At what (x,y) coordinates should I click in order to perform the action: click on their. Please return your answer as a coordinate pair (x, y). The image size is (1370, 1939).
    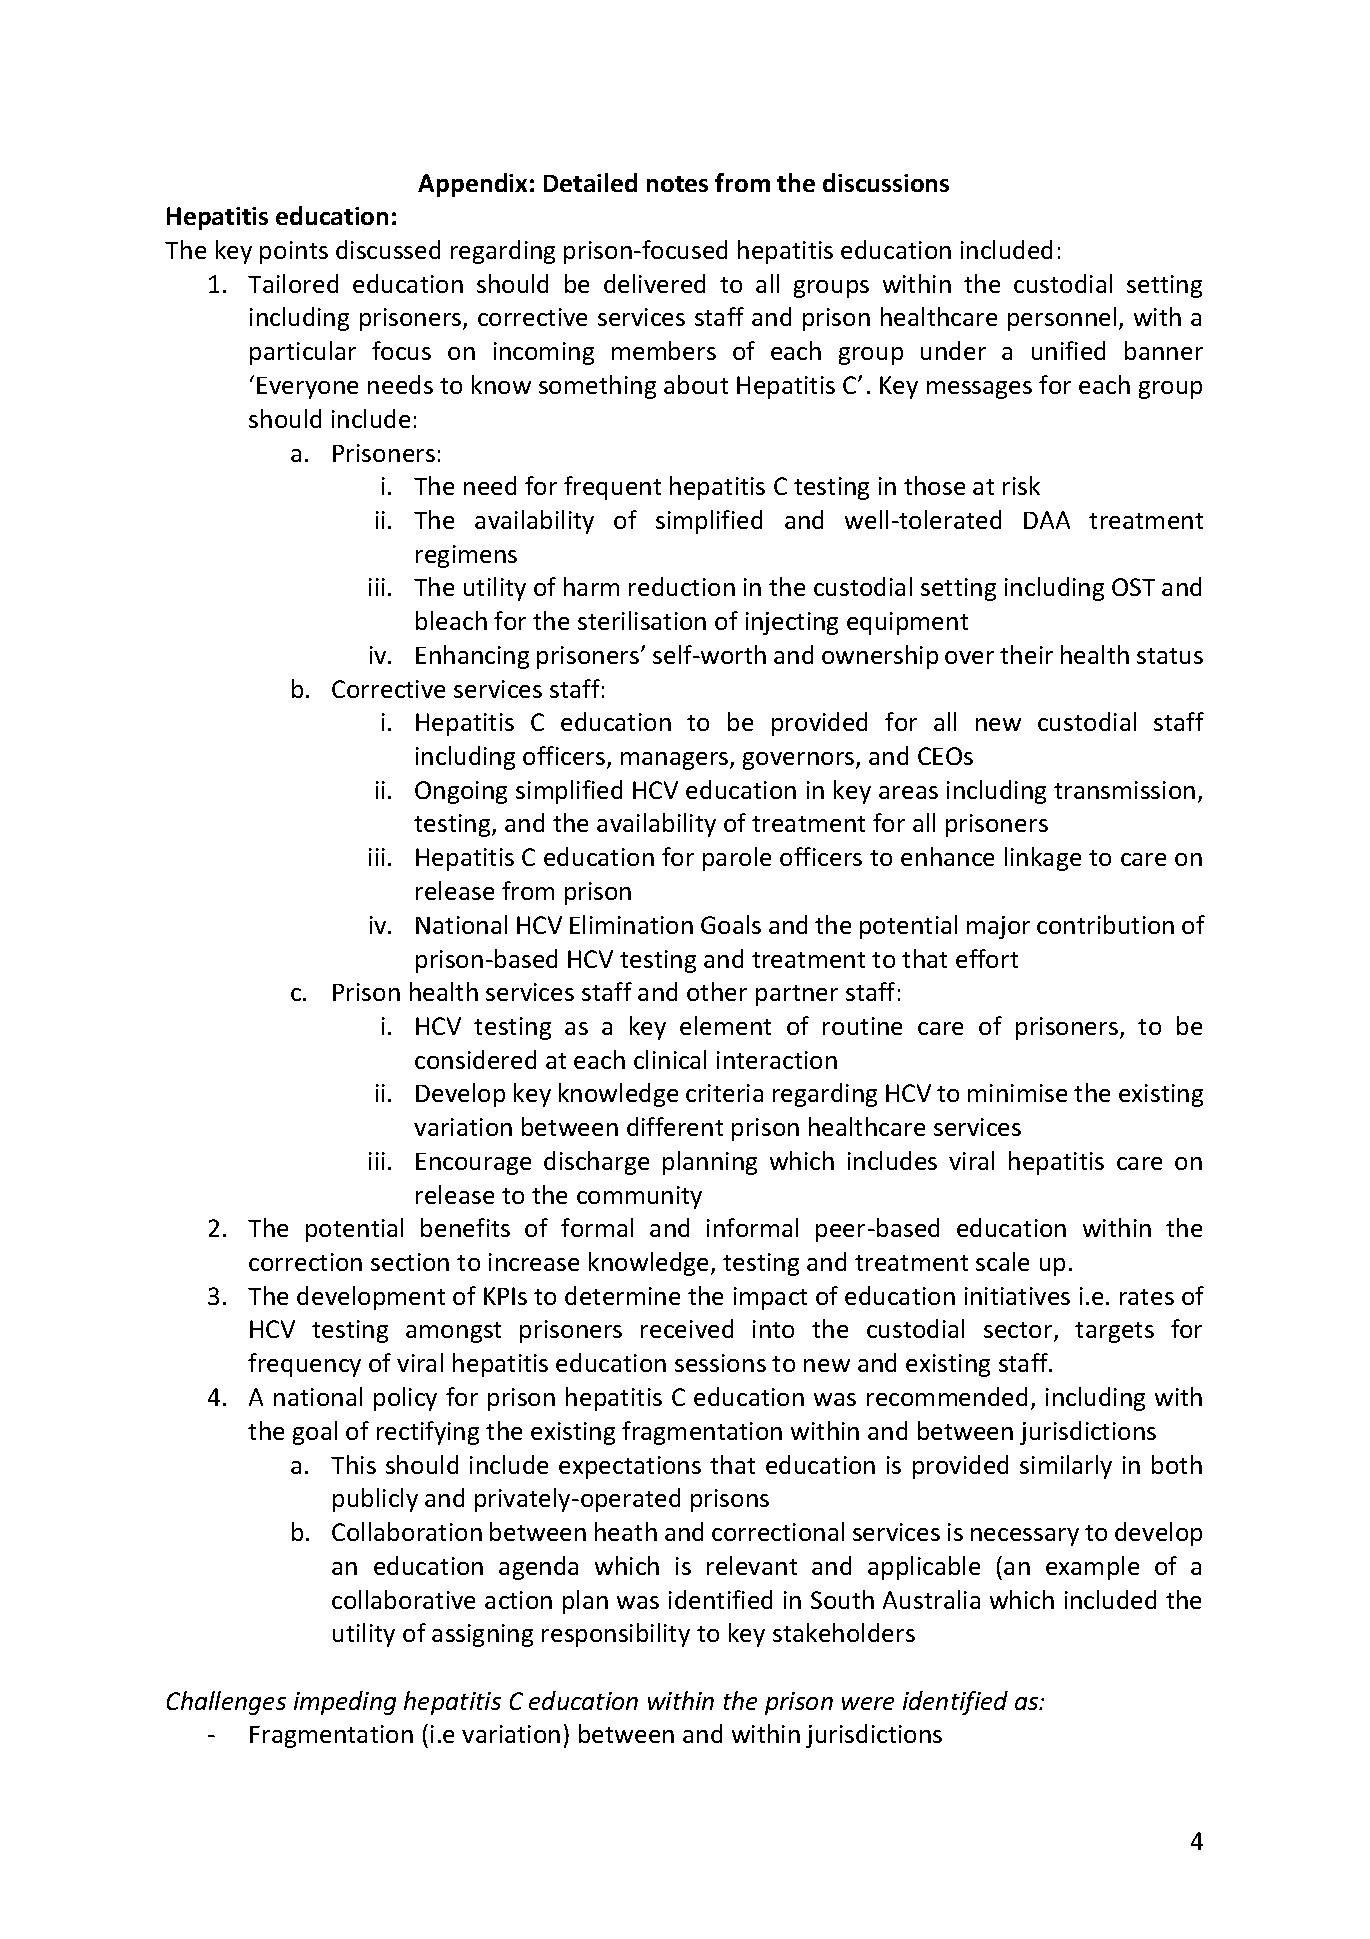
    Looking at the image, I should click on (1026, 654).
